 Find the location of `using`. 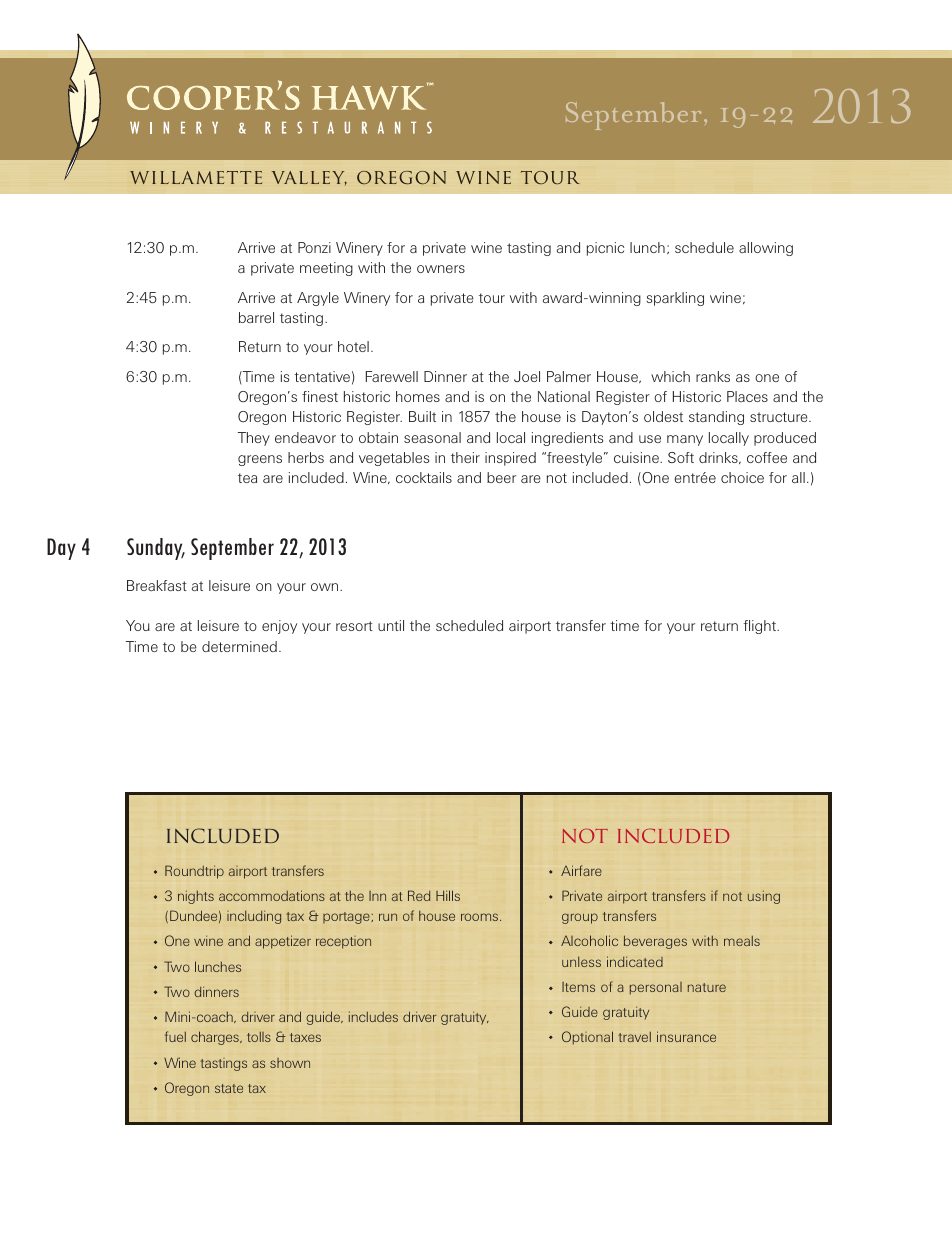

using is located at coordinates (764, 897).
